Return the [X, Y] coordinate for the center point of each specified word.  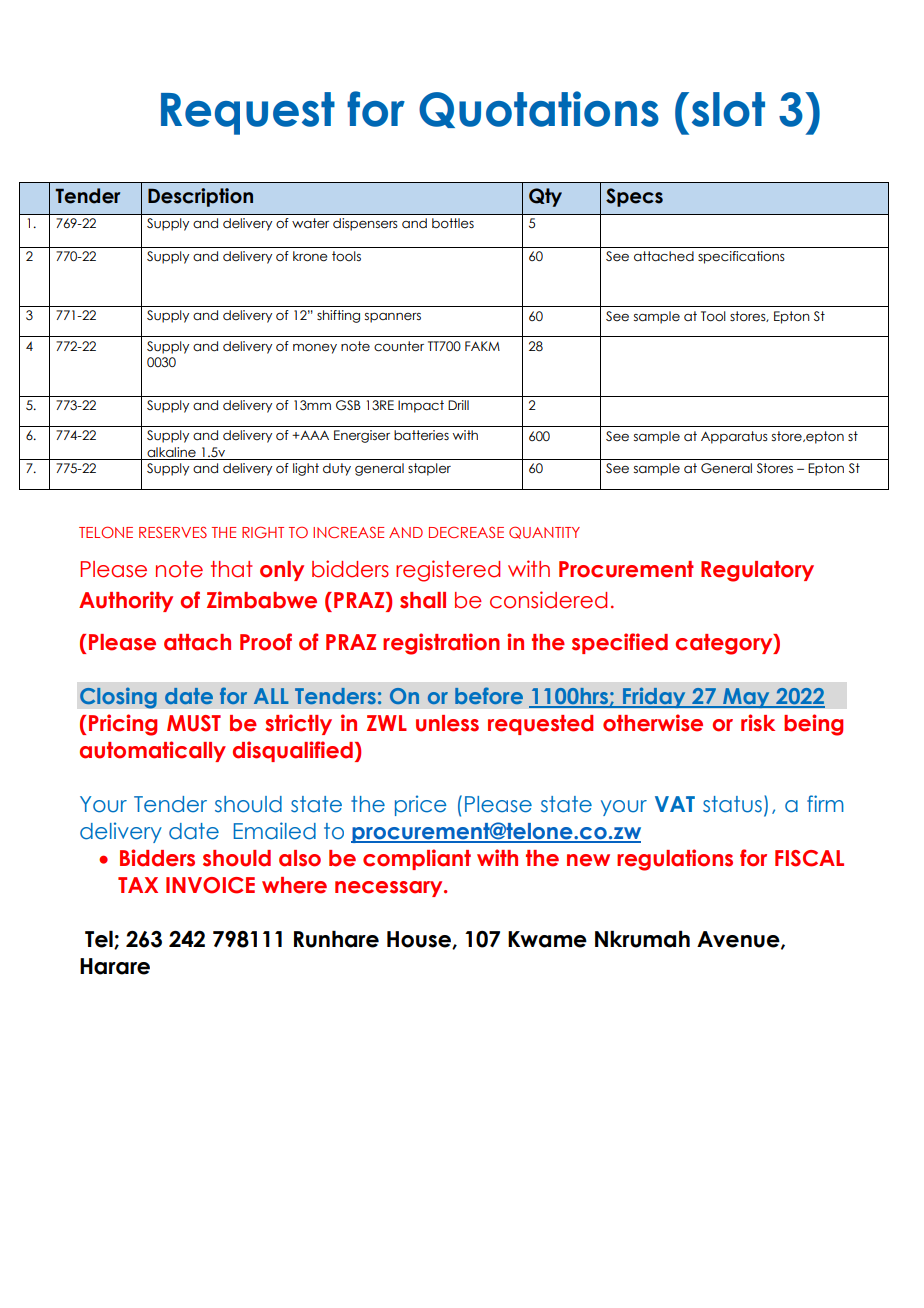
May [746, 698]
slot [728, 109]
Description [200, 197]
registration [441, 644]
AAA [313, 435]
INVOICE [210, 885]
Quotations [539, 109]
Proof [266, 642]
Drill [458, 405]
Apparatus [734, 437]
